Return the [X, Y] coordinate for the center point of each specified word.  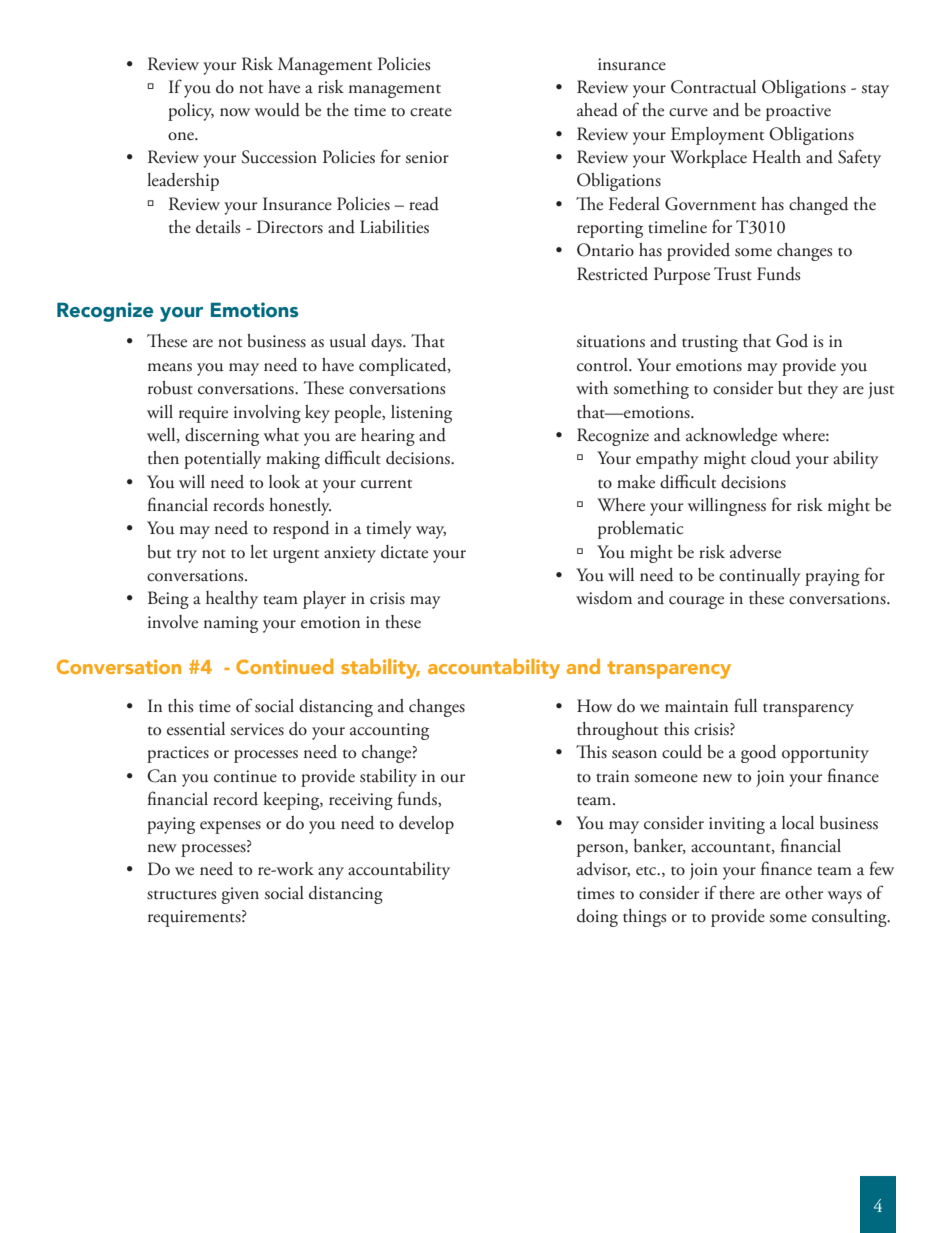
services [257, 729]
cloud [771, 458]
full [745, 705]
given [240, 895]
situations [611, 341]
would [277, 110]
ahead [597, 110]
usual [348, 341]
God [792, 341]
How [594, 706]
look [284, 482]
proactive [798, 112]
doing [597, 918]
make [636, 482]
